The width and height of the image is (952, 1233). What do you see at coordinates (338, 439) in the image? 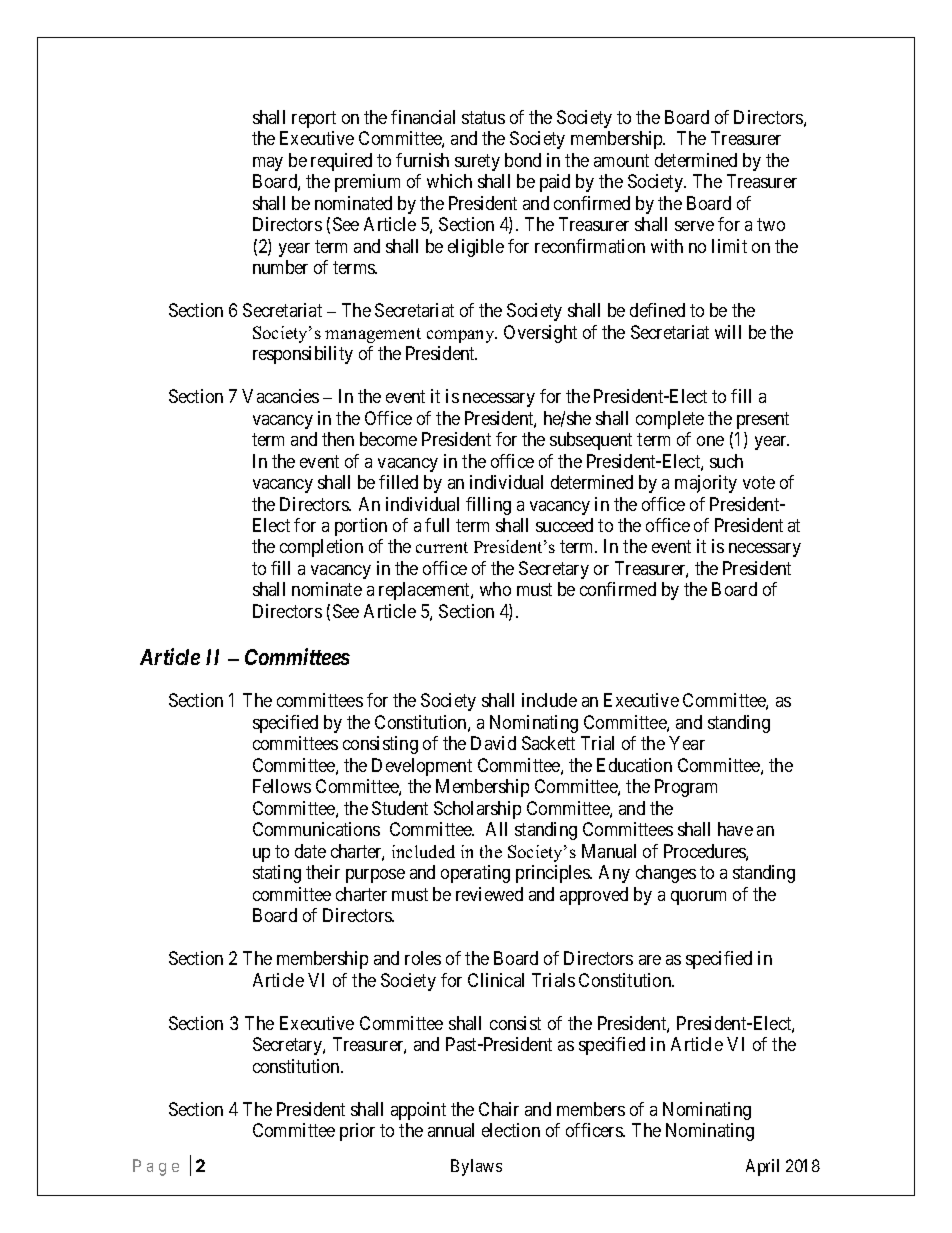
I see `then` at bounding box center [338, 439].
